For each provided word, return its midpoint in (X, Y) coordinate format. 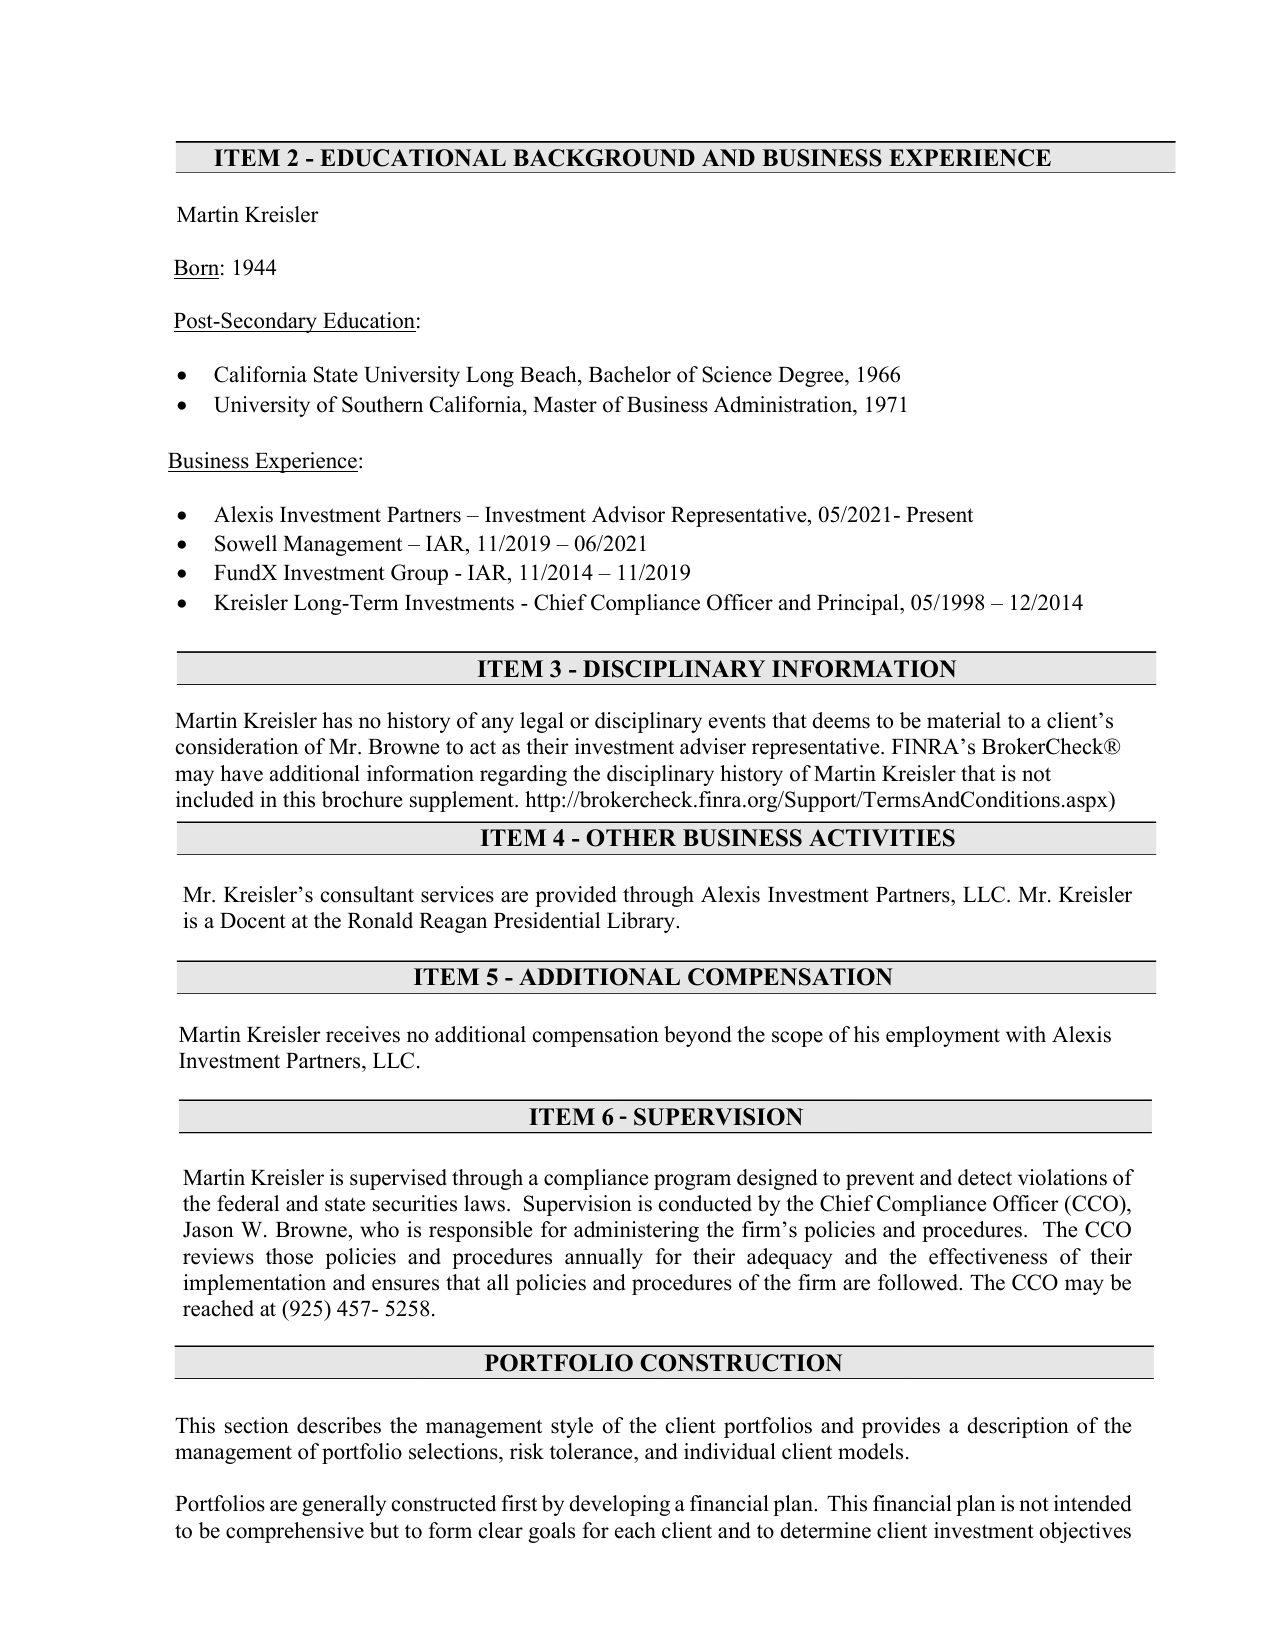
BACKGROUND (604, 158)
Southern (382, 404)
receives (363, 1034)
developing (619, 1505)
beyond (698, 1036)
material (964, 720)
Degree (812, 377)
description (1018, 1427)
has (337, 720)
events (737, 721)
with (1026, 1034)
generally (344, 1505)
